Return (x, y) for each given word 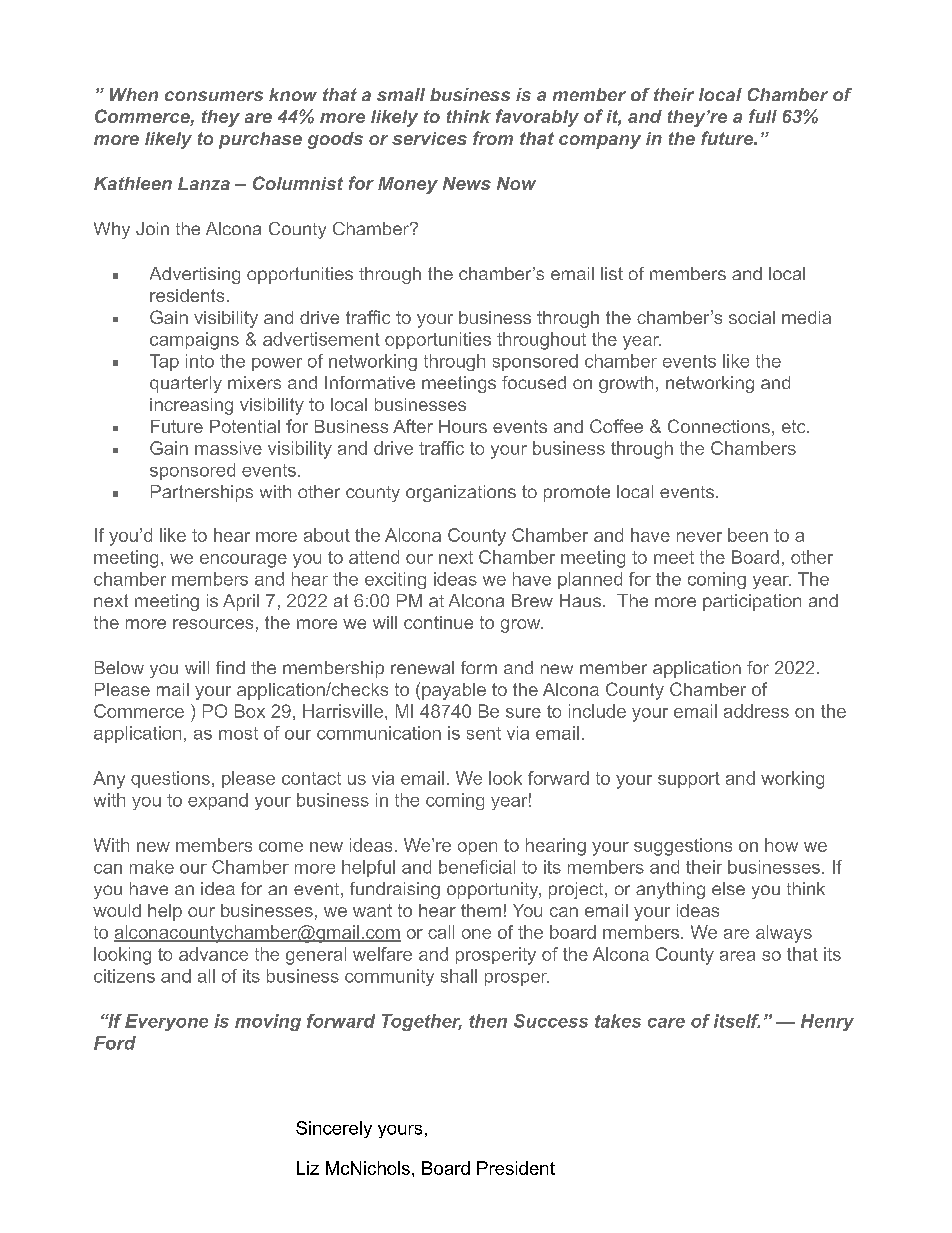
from (493, 138)
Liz (308, 1168)
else (728, 888)
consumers (214, 96)
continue (438, 622)
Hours (463, 426)
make (152, 867)
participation (752, 602)
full (763, 116)
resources (213, 624)
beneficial (477, 867)
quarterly (186, 384)
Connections (719, 426)
